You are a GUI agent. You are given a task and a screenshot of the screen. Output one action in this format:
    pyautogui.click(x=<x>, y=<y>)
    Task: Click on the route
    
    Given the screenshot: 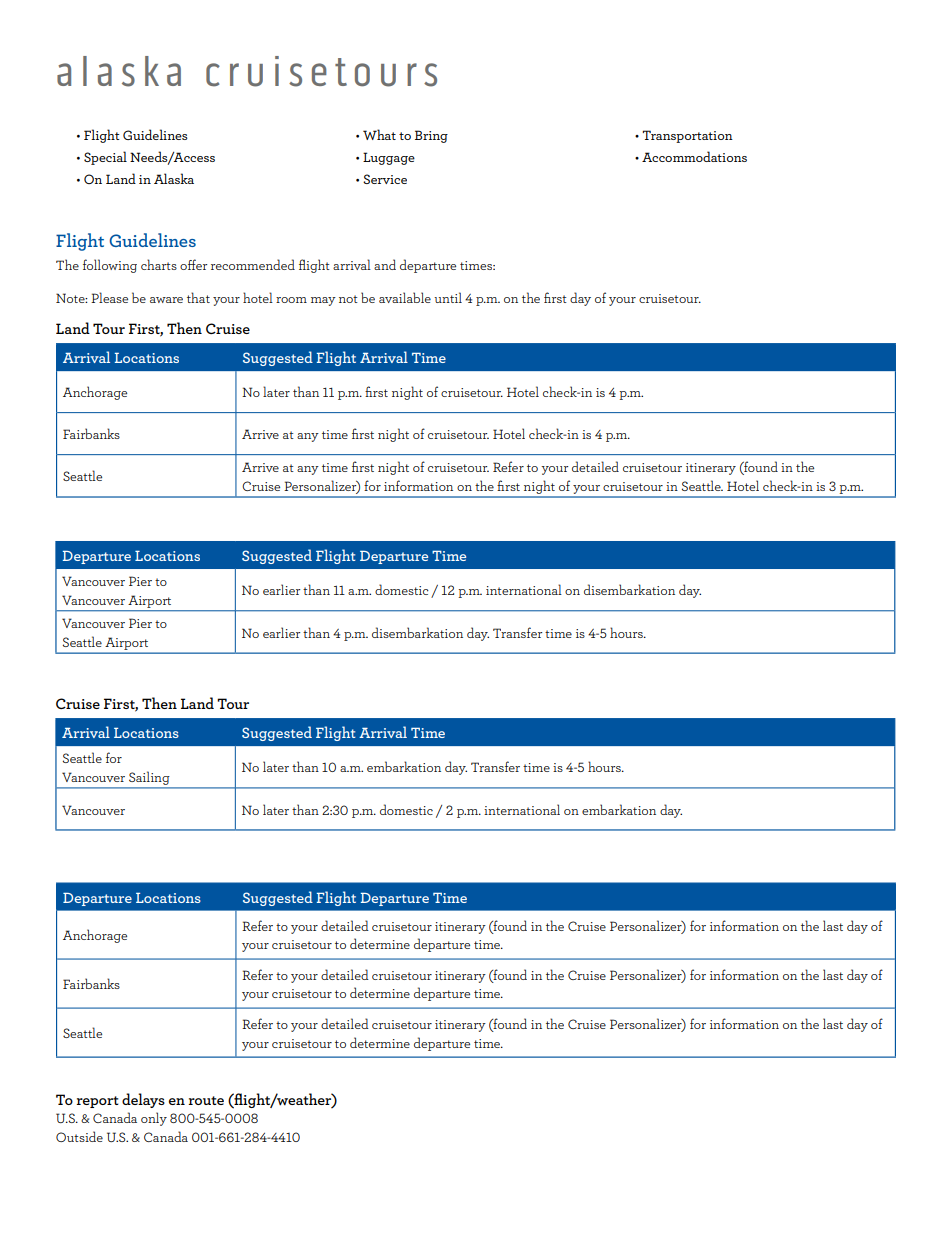 What is the action you would take?
    pyautogui.click(x=206, y=1100)
